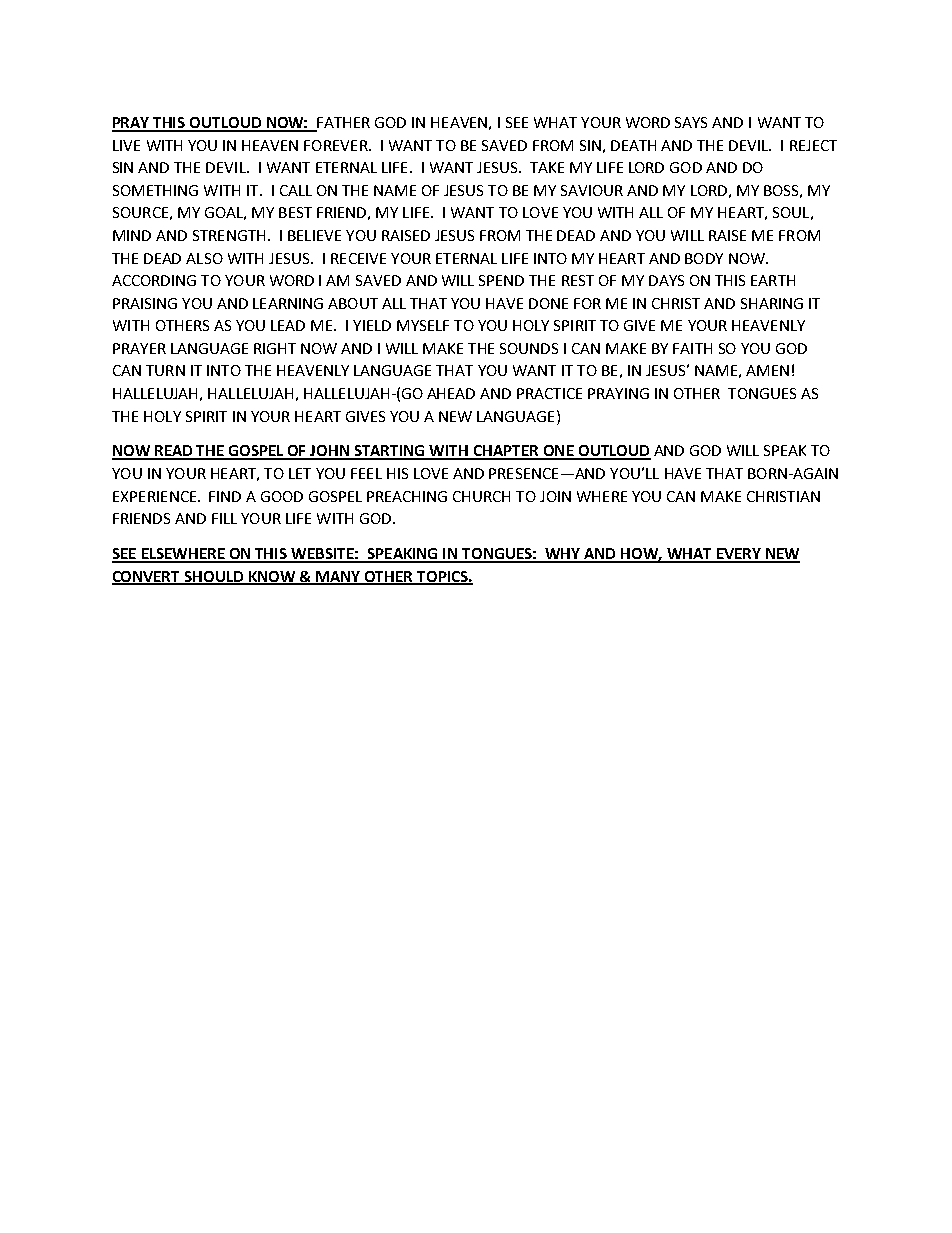 This document has width=952, height=1233. What do you see at coordinates (126, 145) in the document?
I see `LIVE` at bounding box center [126, 145].
